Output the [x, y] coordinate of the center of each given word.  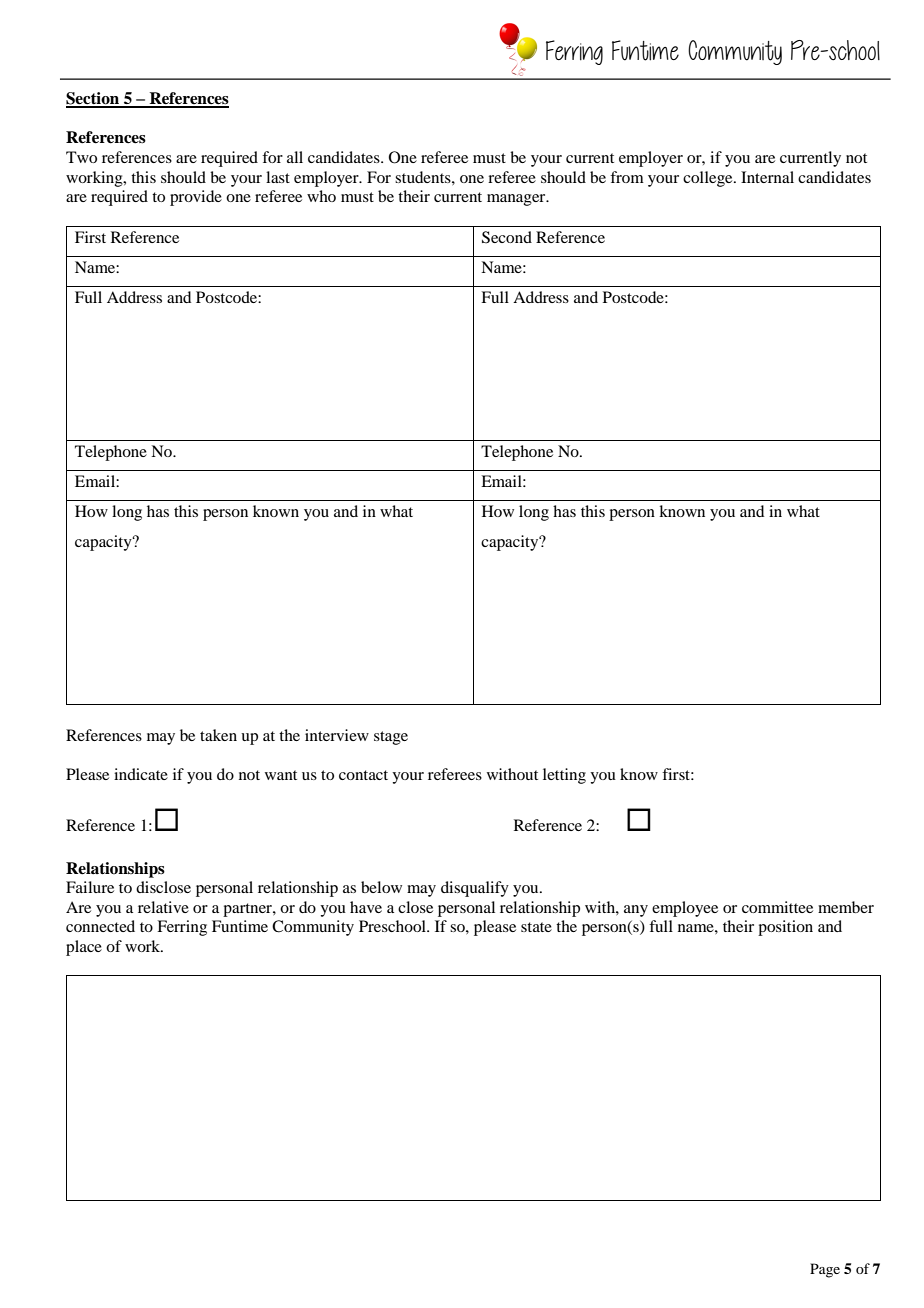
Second [507, 237]
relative [163, 907]
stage [391, 738]
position [785, 928]
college [709, 179]
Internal [767, 177]
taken [218, 735]
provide [196, 198]
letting [564, 776]
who [321, 196]
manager [517, 200]
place [84, 948]
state [536, 927]
